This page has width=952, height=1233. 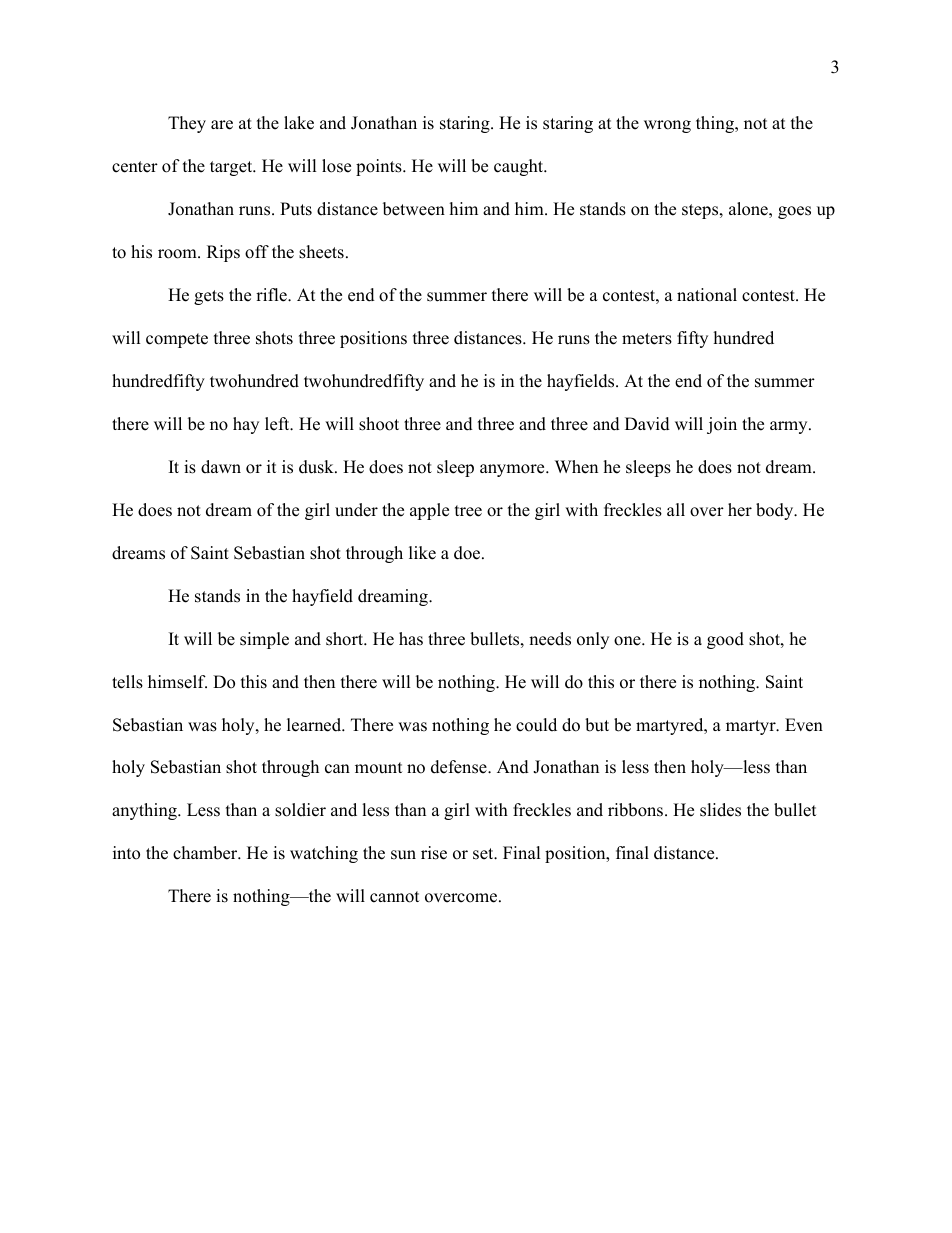 I want to click on tree, so click(x=468, y=511).
